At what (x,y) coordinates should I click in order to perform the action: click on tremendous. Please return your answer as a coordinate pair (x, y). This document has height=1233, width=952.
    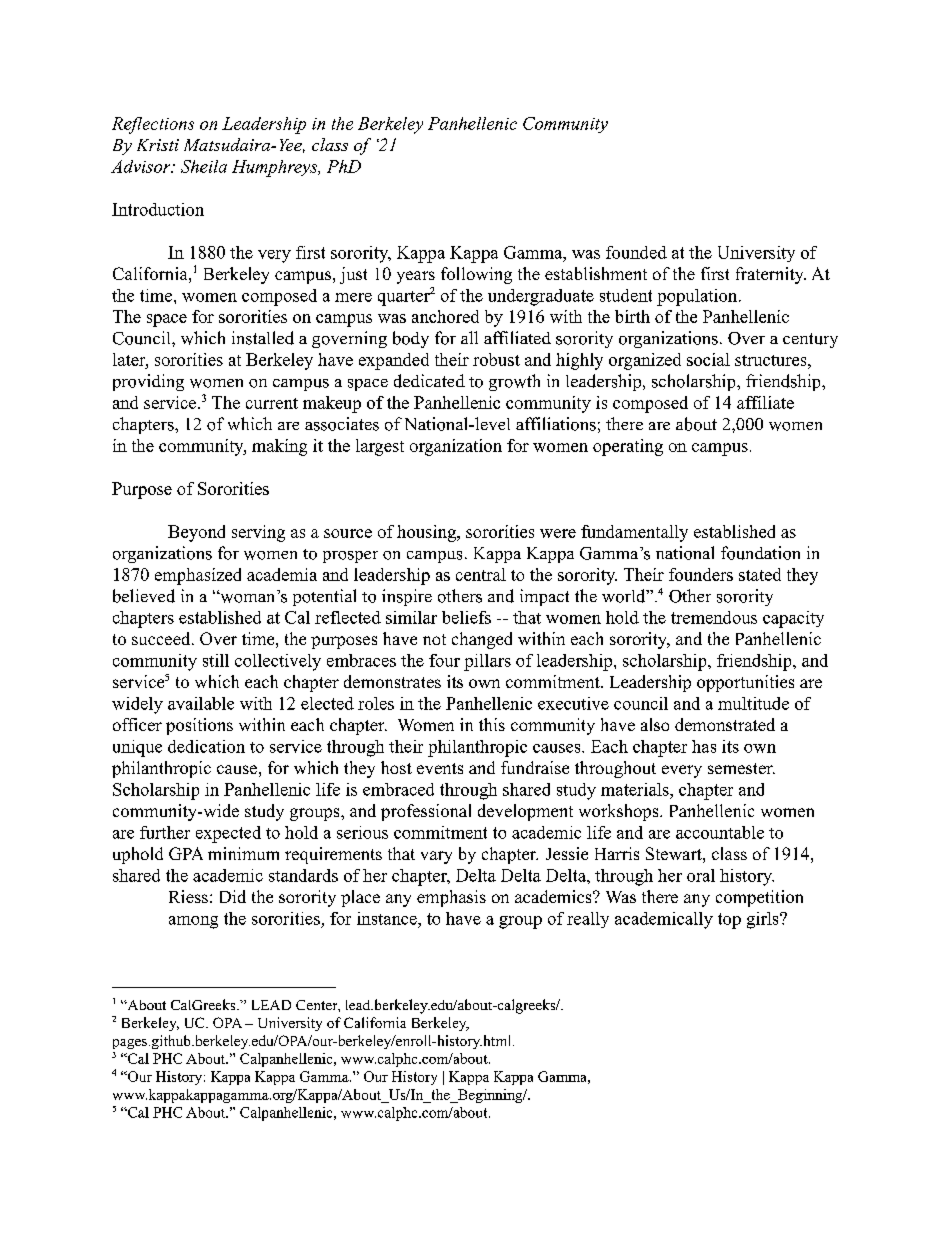
    Looking at the image, I should click on (714, 617).
